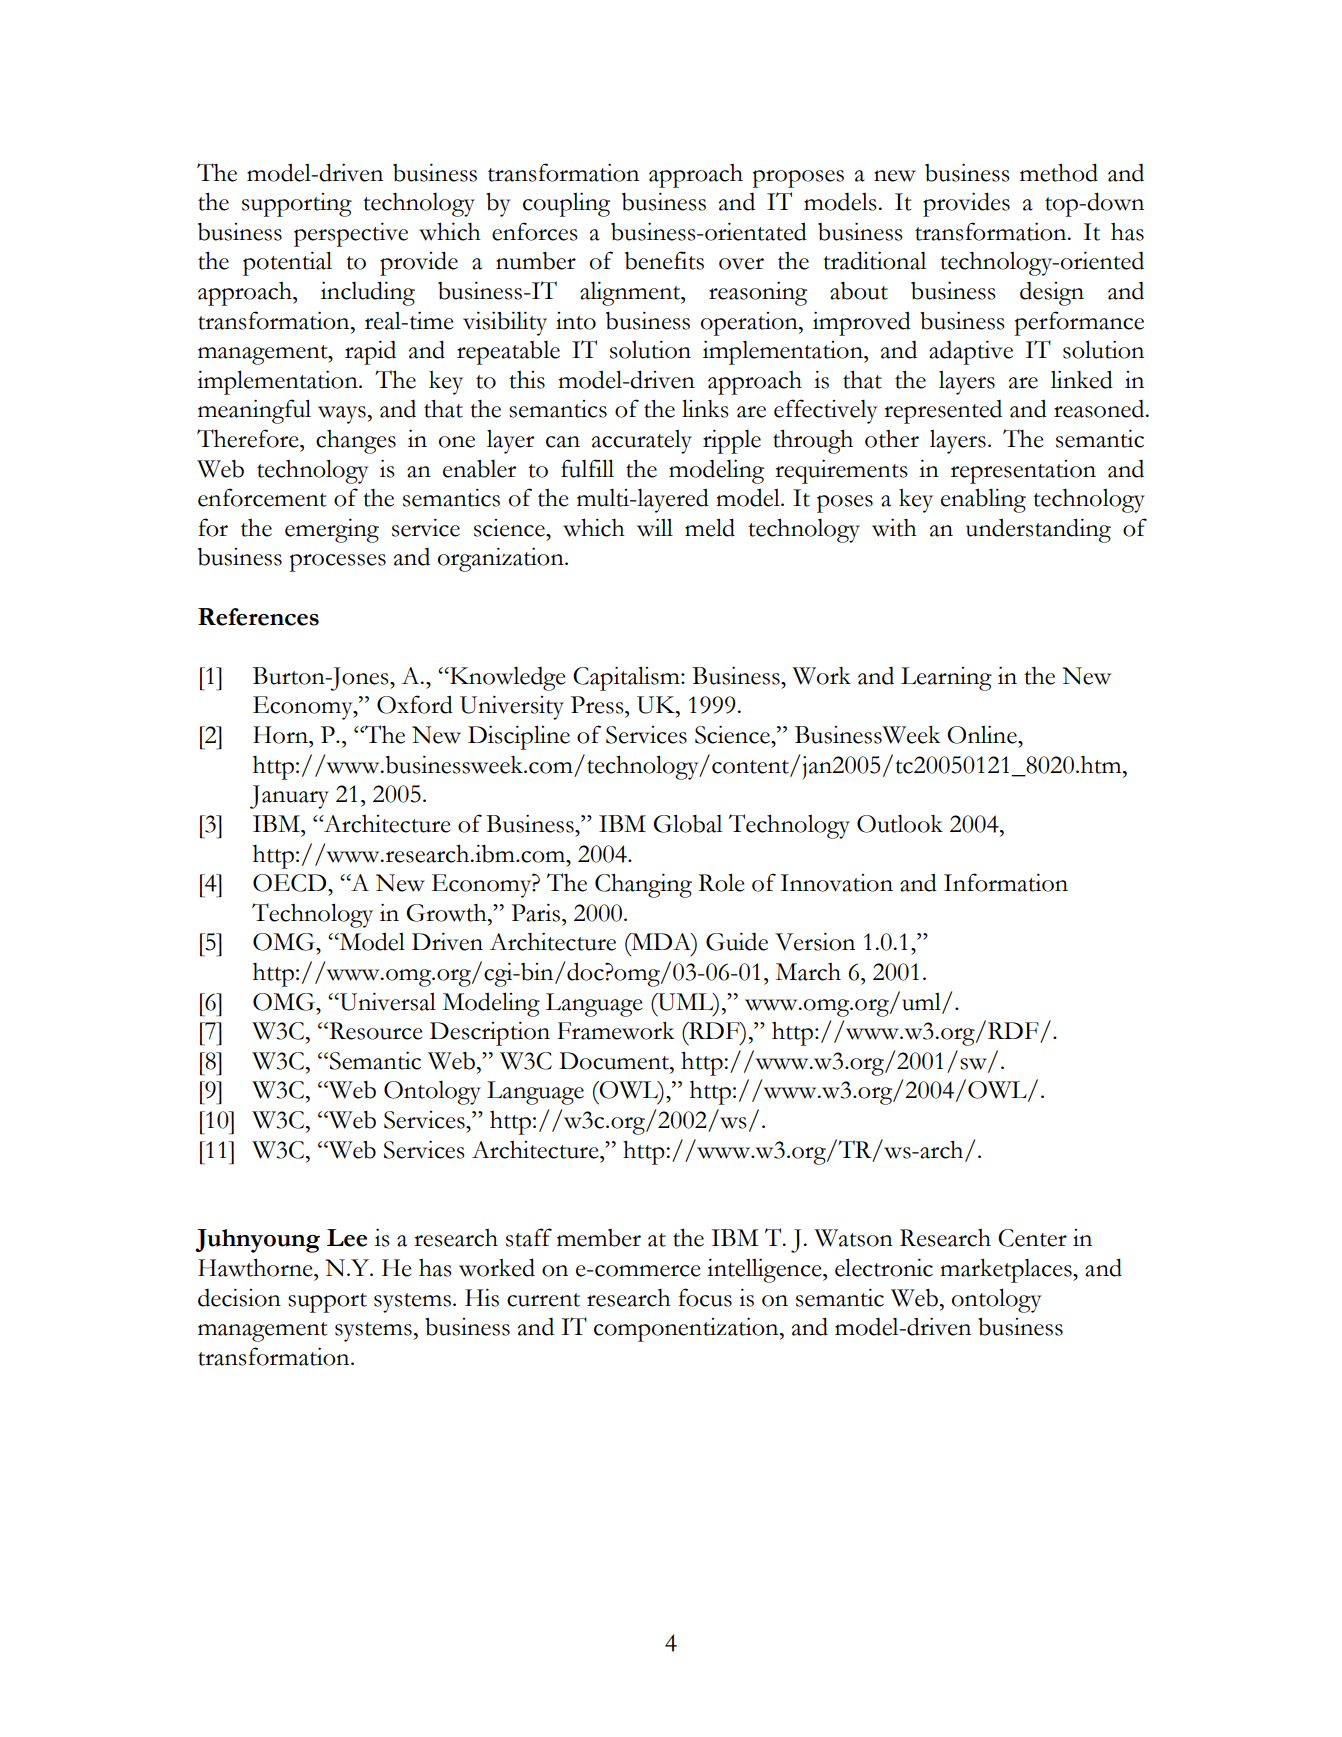 Image resolution: width=1342 pixels, height=1737 pixels. What do you see at coordinates (387, 1001) in the screenshot?
I see `Universal` at bounding box center [387, 1001].
